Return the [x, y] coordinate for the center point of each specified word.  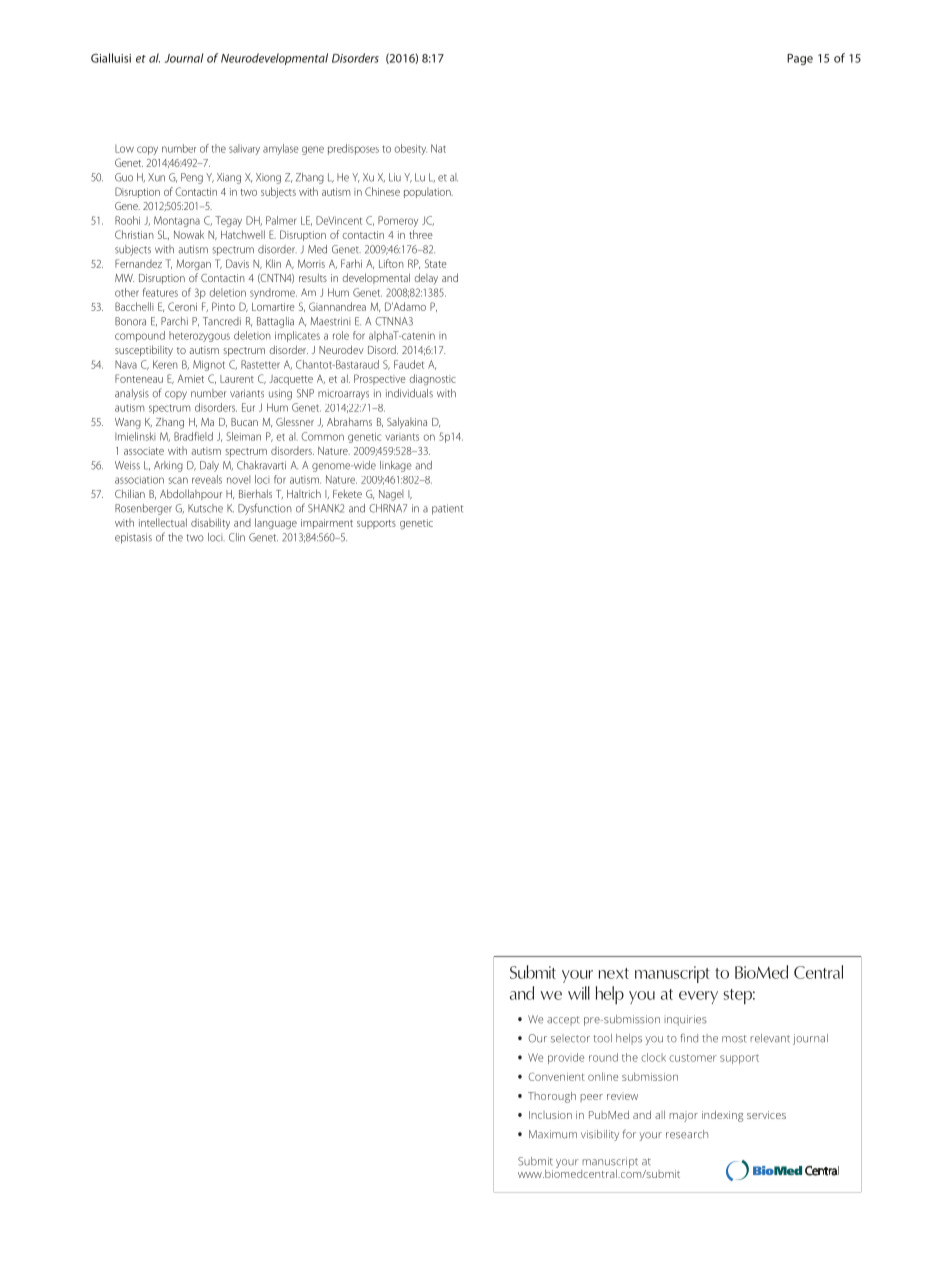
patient [448, 509]
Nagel [391, 495]
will [579, 993]
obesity [410, 149]
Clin [237, 537]
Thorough [552, 1097]
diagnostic [432, 380]
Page [800, 59]
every [698, 997]
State [436, 263]
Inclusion [550, 1115]
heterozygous [199, 336]
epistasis [133, 538]
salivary [244, 149]
